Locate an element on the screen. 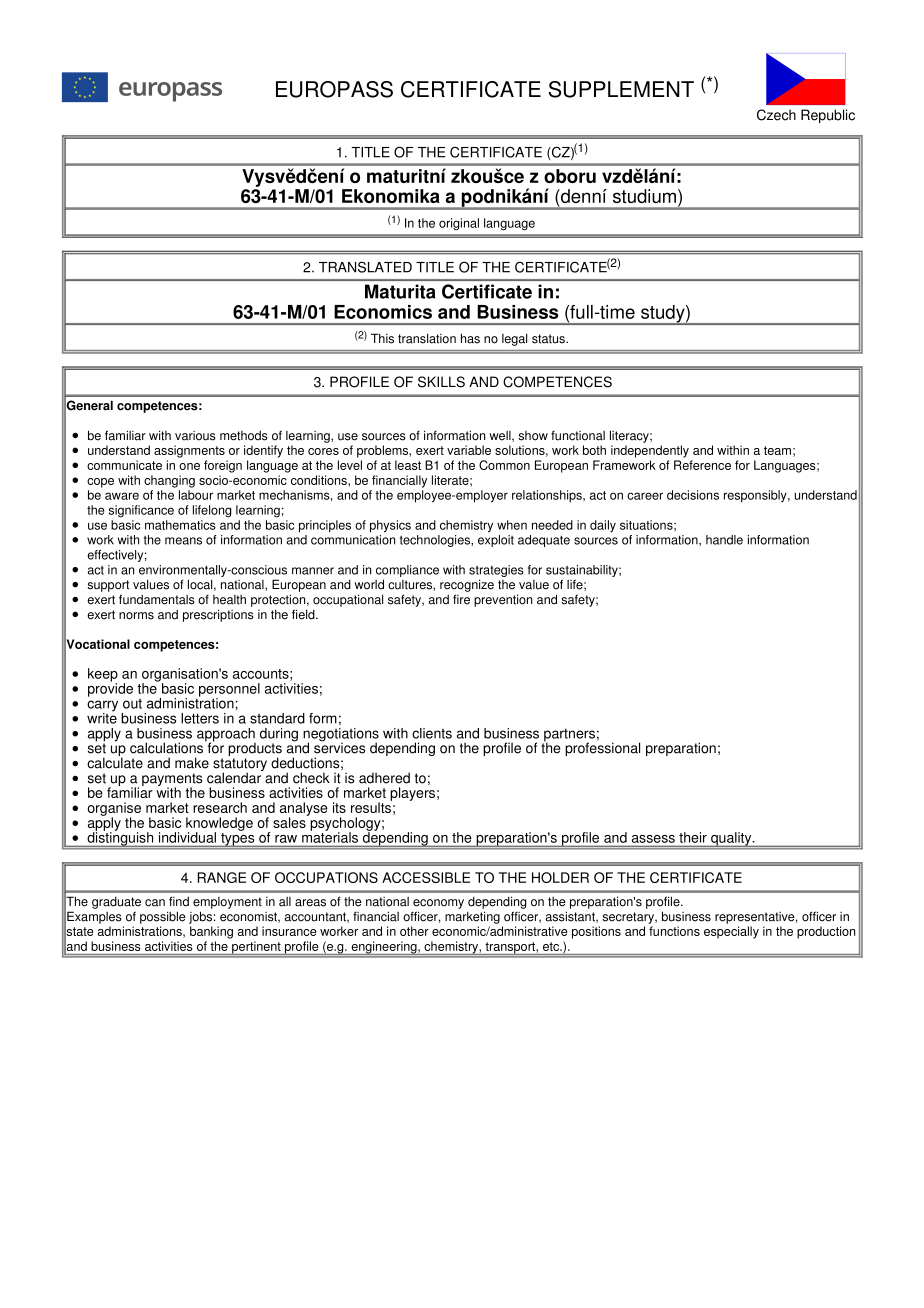 This screenshot has height=1308, width=924. TRANSLATED is located at coordinates (365, 267).
